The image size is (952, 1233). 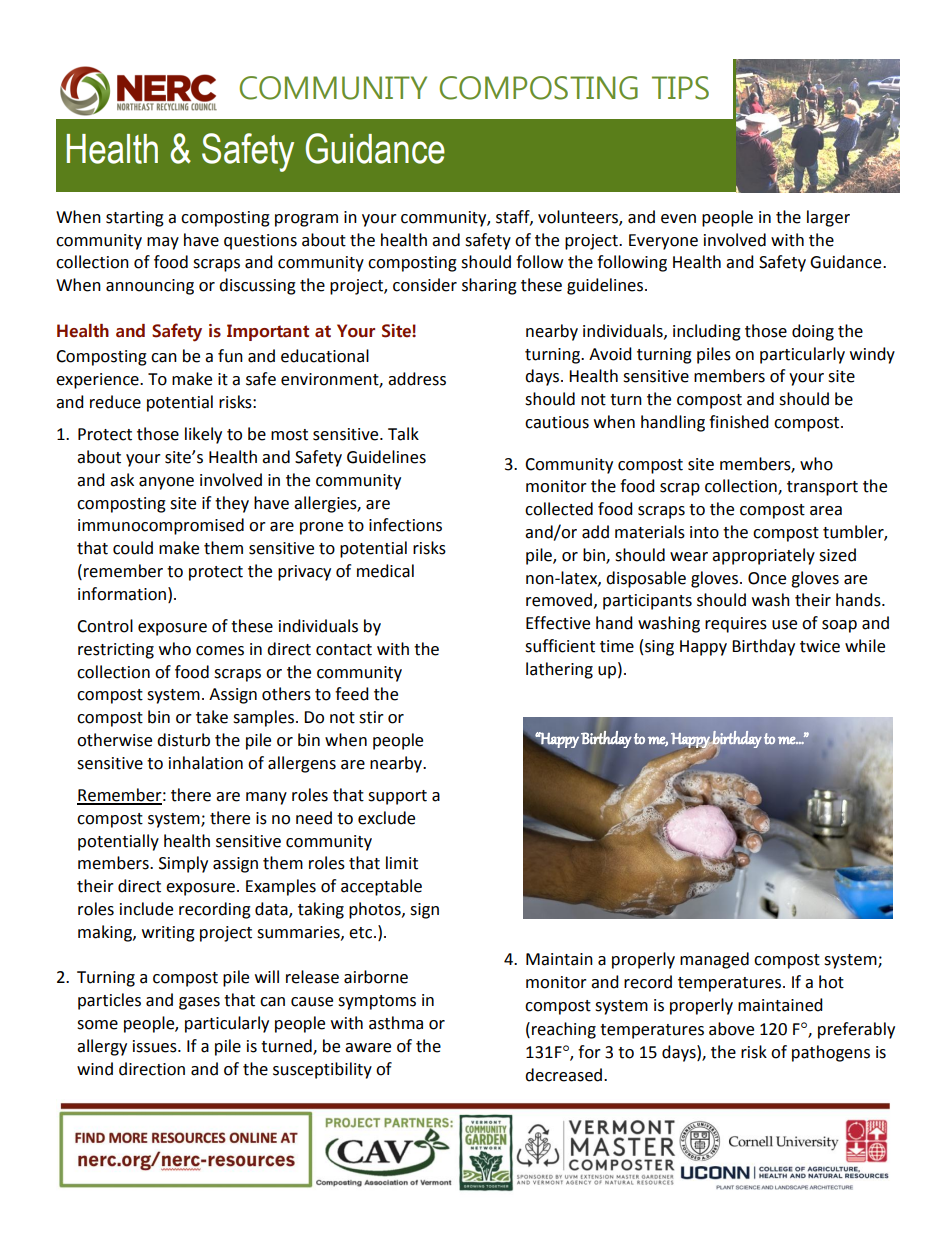 What do you see at coordinates (680, 88) in the image?
I see `TIPS` at bounding box center [680, 88].
